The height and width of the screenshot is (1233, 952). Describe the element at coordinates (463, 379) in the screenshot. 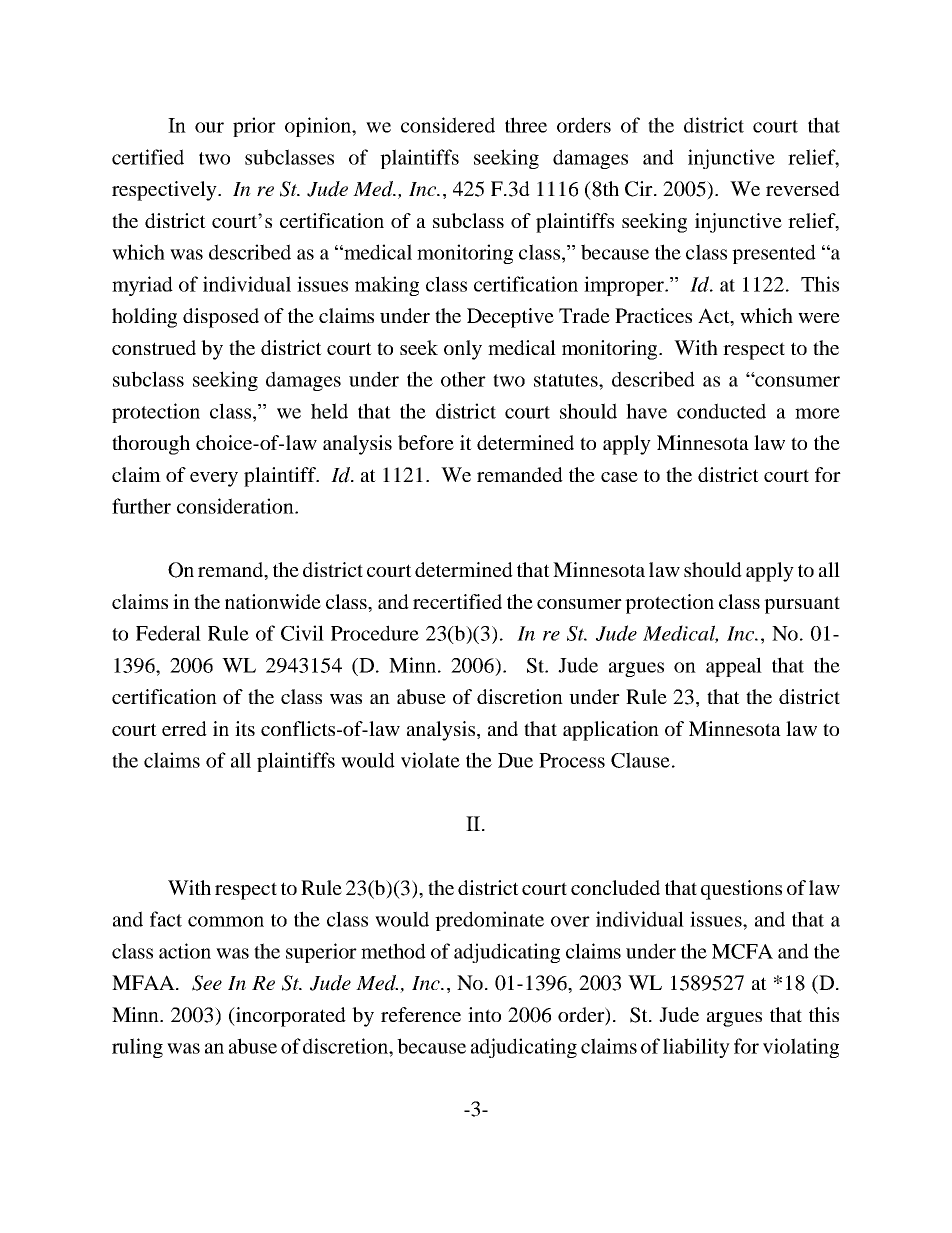

I see `other` at that location.
